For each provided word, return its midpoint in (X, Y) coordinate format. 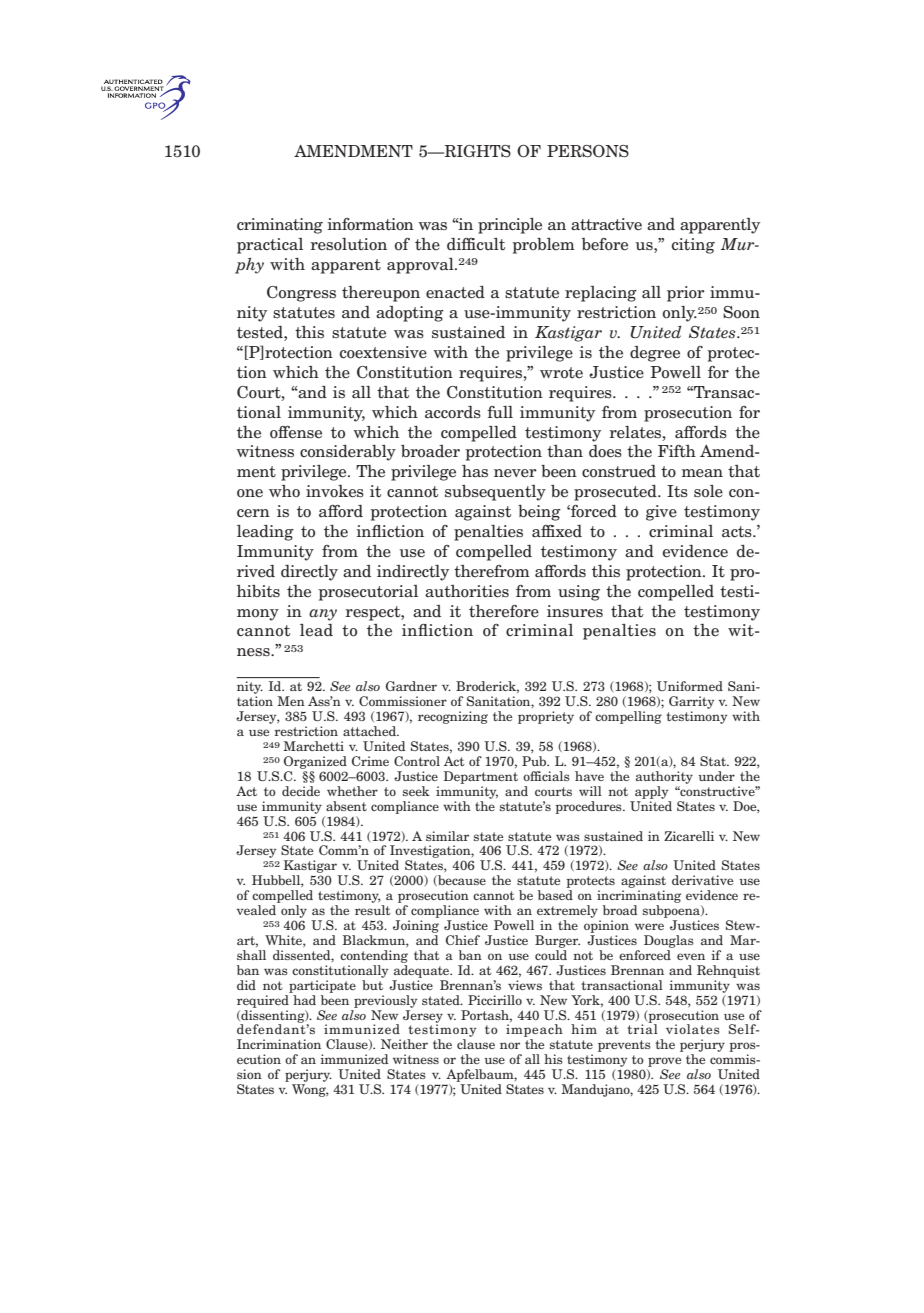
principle (510, 226)
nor (510, 1045)
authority (664, 777)
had (303, 998)
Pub (535, 761)
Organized (315, 762)
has (475, 471)
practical (270, 246)
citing (693, 246)
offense (296, 432)
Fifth (677, 451)
